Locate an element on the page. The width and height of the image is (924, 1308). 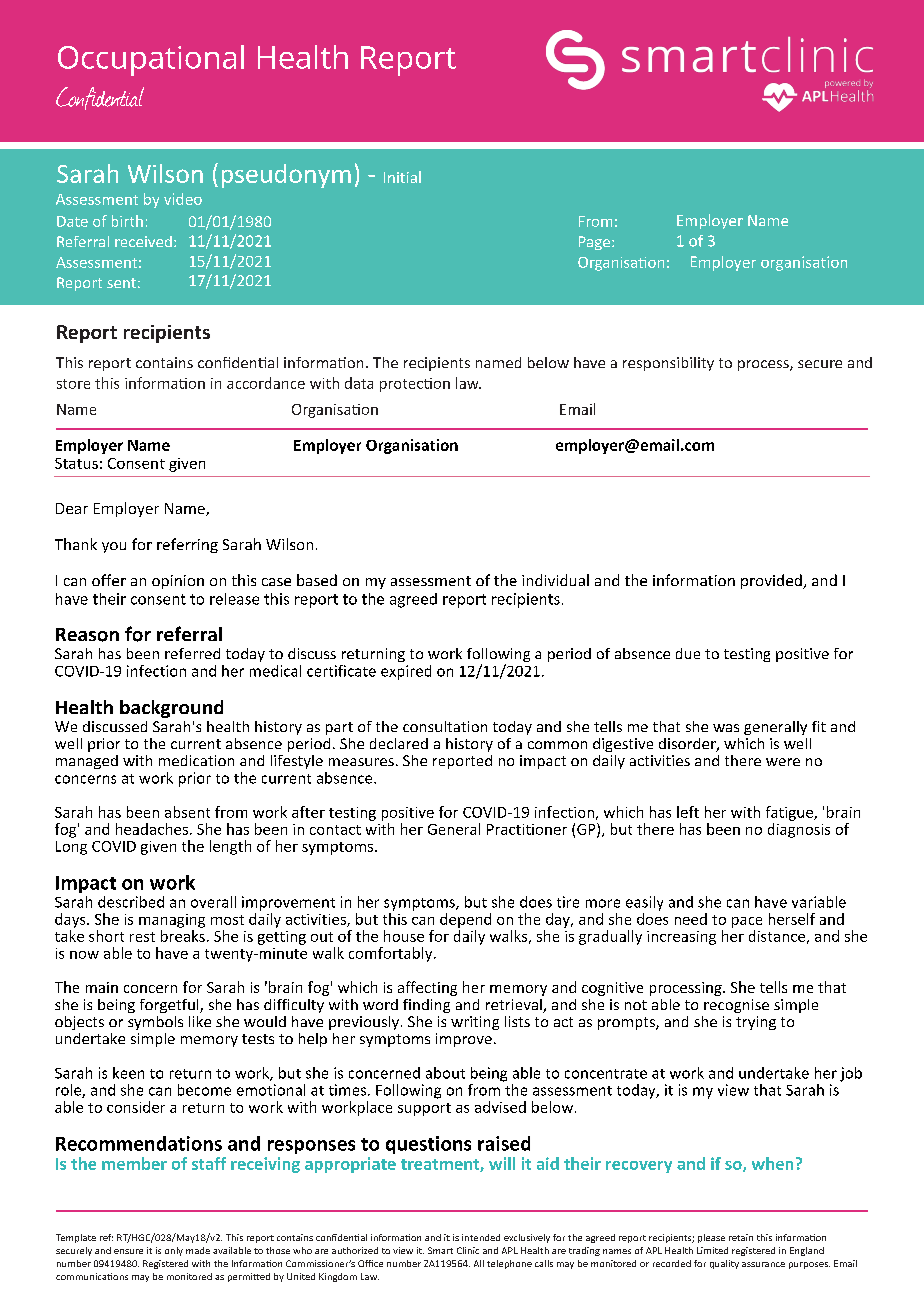
Occupational is located at coordinates (151, 60).
